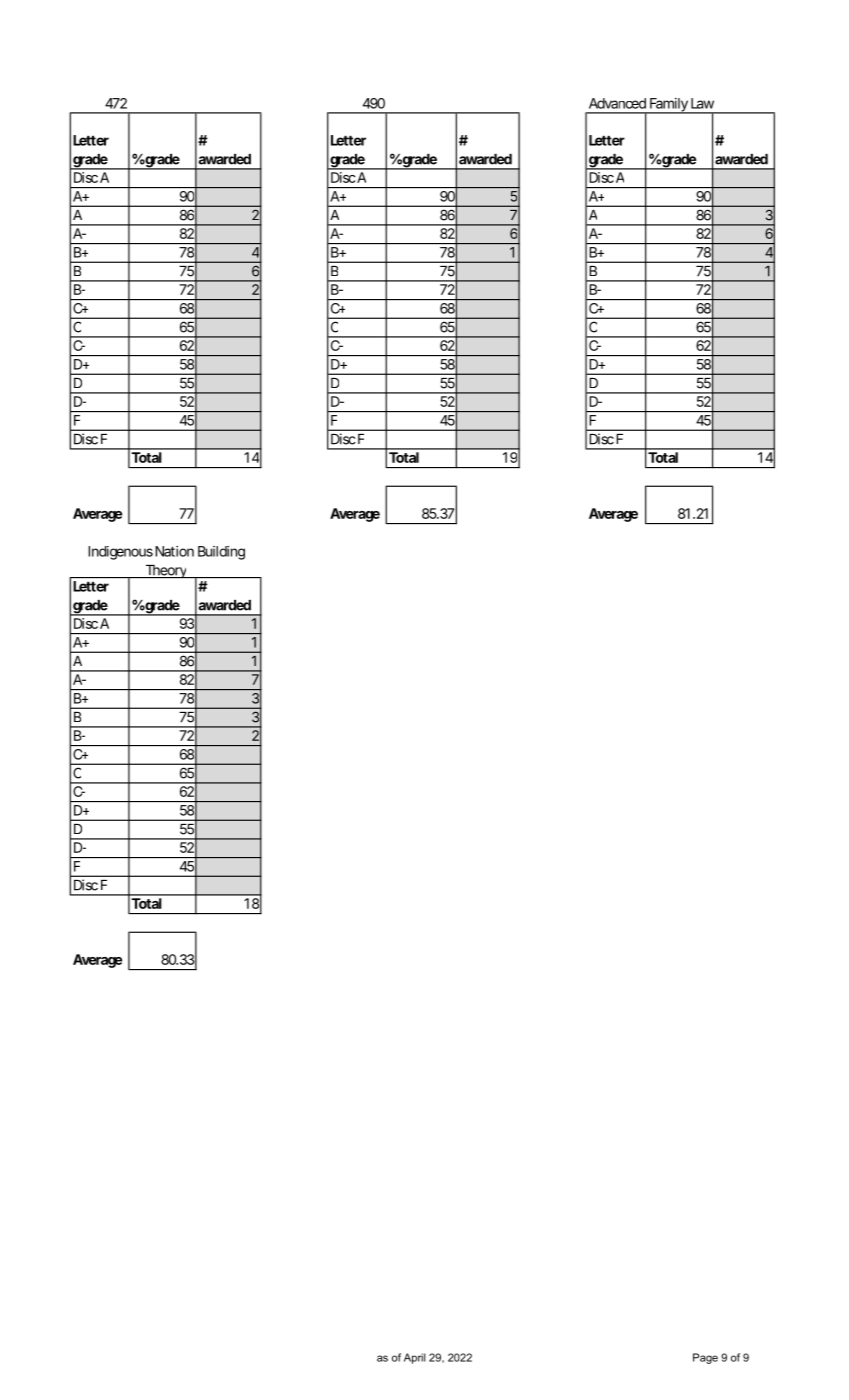  Describe the element at coordinates (617, 103) in the screenshot. I see `Advanced` at that location.
